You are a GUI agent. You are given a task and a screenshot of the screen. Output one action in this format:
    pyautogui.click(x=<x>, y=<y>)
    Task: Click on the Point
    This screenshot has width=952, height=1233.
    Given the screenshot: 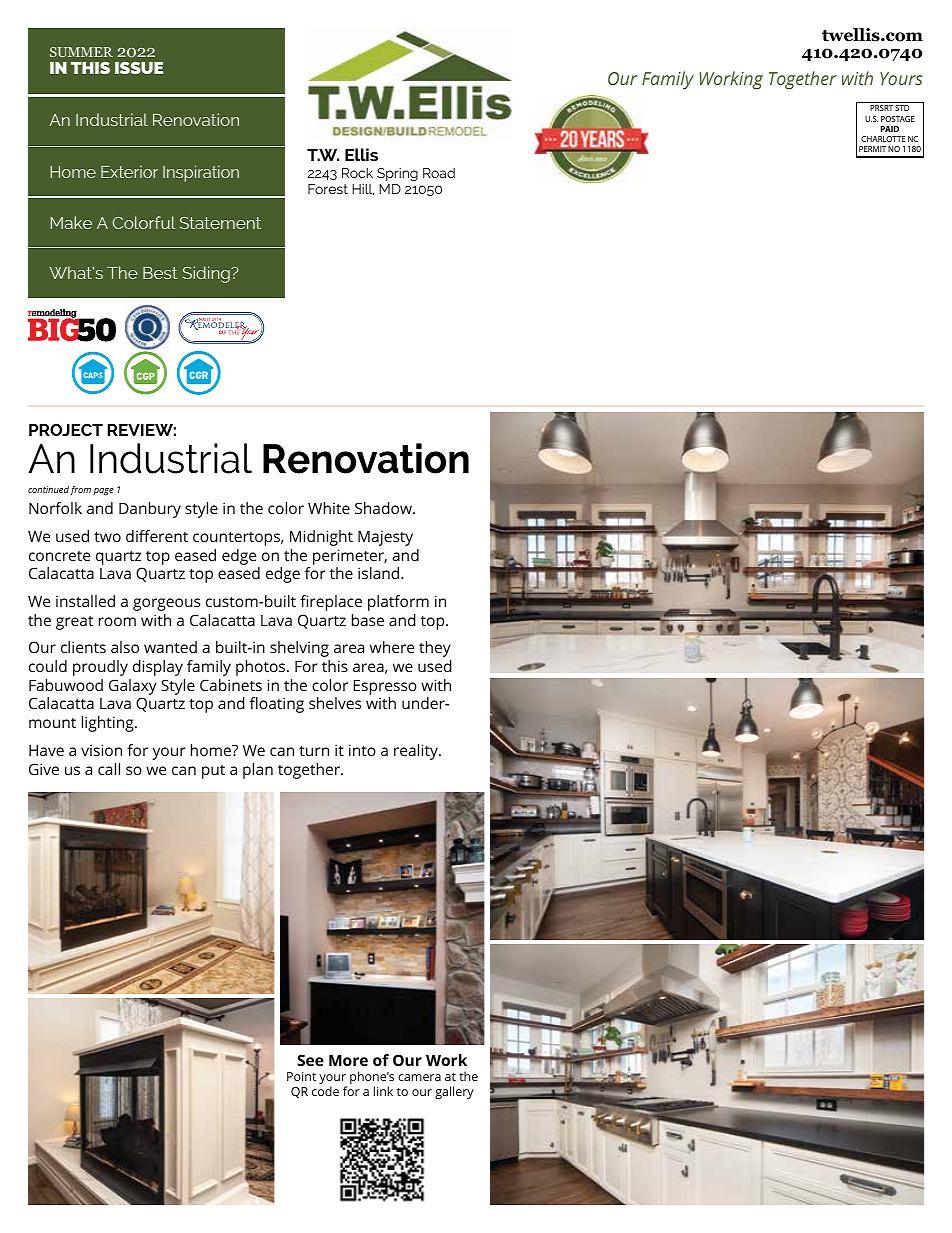 What is the action you would take?
    pyautogui.click(x=301, y=1076)
